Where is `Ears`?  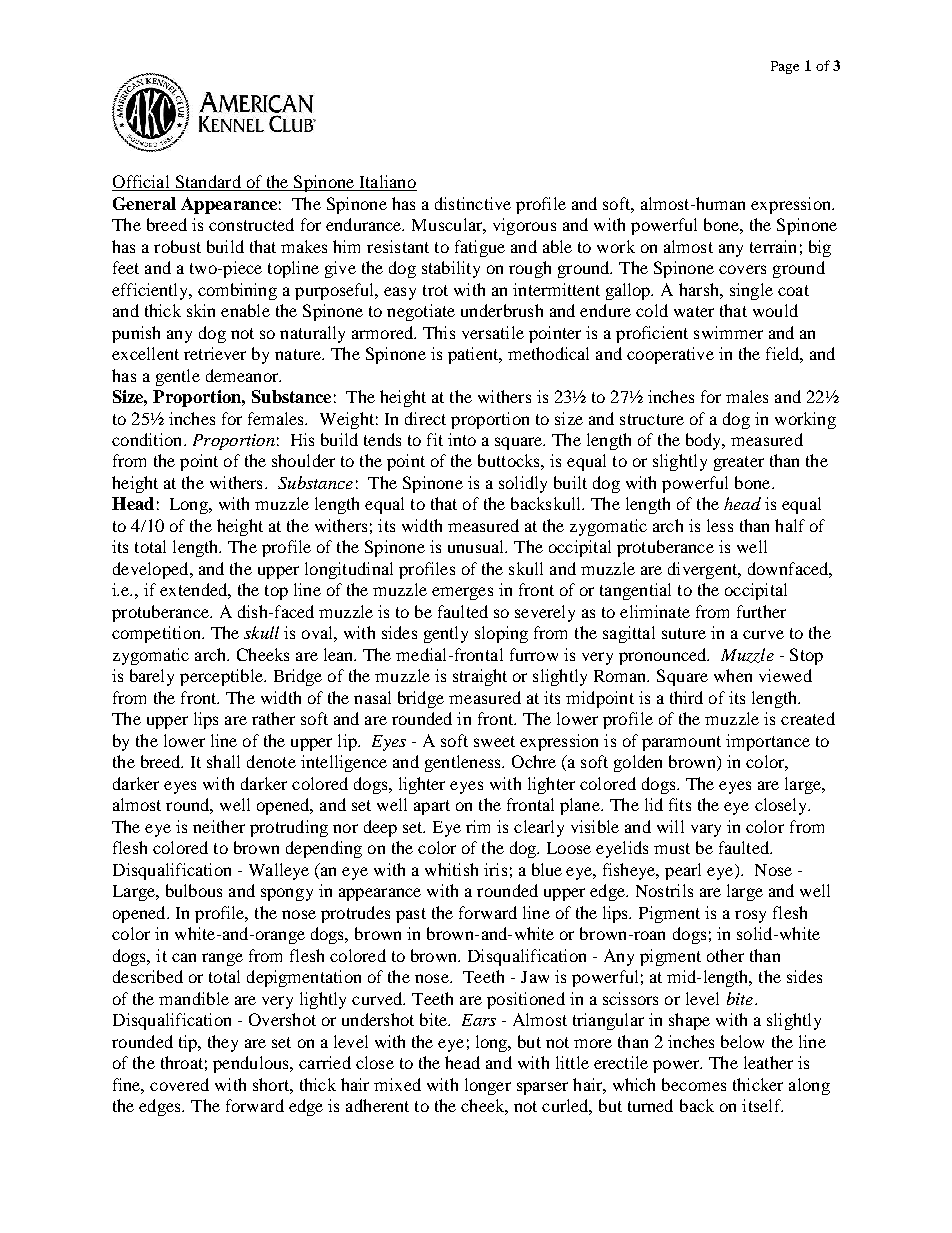 Ears is located at coordinates (479, 1020).
